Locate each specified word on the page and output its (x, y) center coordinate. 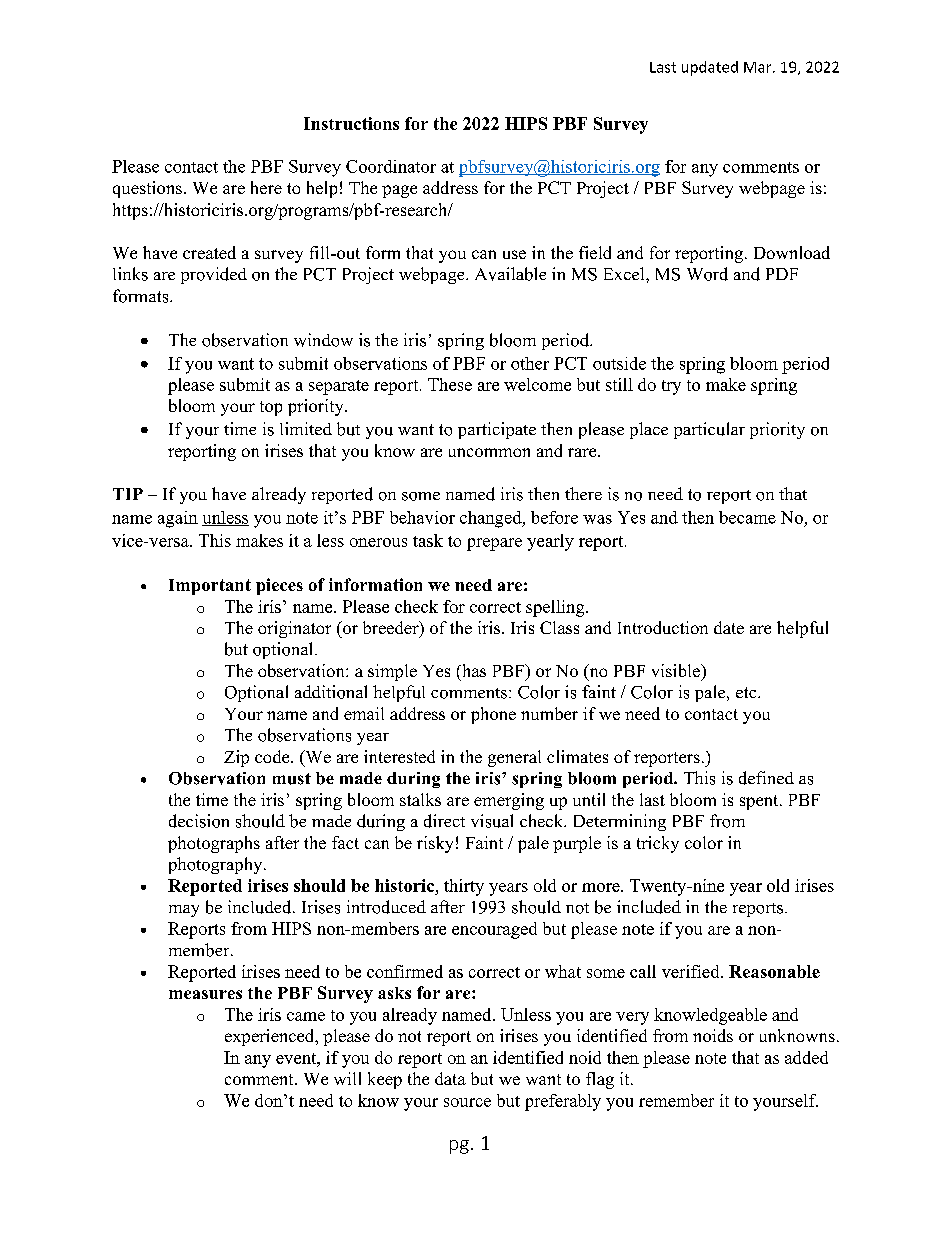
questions (147, 189)
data (450, 1078)
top (271, 408)
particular (709, 430)
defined (766, 778)
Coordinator (391, 166)
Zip (236, 758)
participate (497, 430)
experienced (271, 1037)
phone (493, 715)
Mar (759, 67)
